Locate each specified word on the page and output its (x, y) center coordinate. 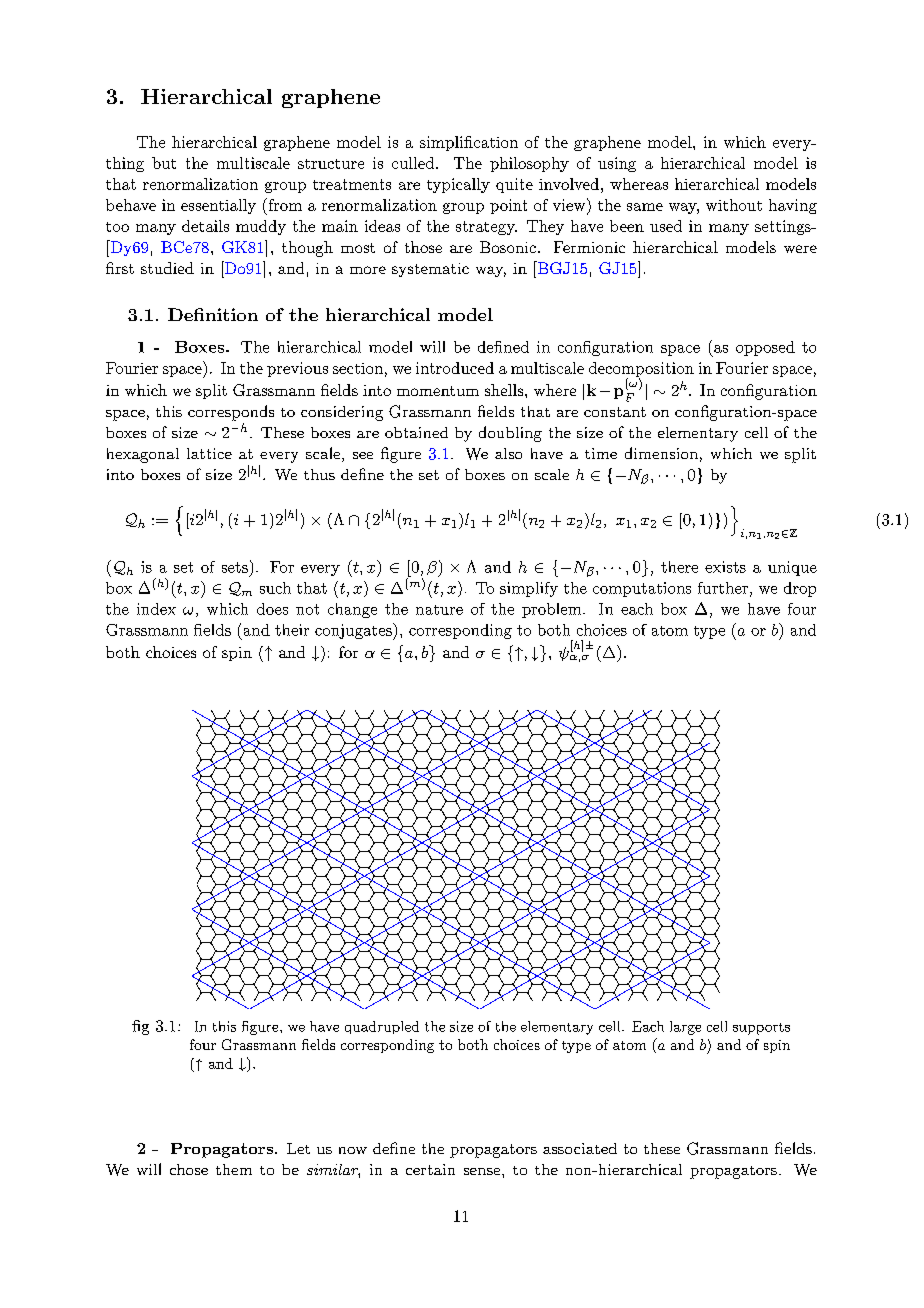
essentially (218, 206)
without (734, 205)
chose (189, 1169)
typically (458, 185)
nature (439, 610)
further (723, 588)
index (156, 609)
